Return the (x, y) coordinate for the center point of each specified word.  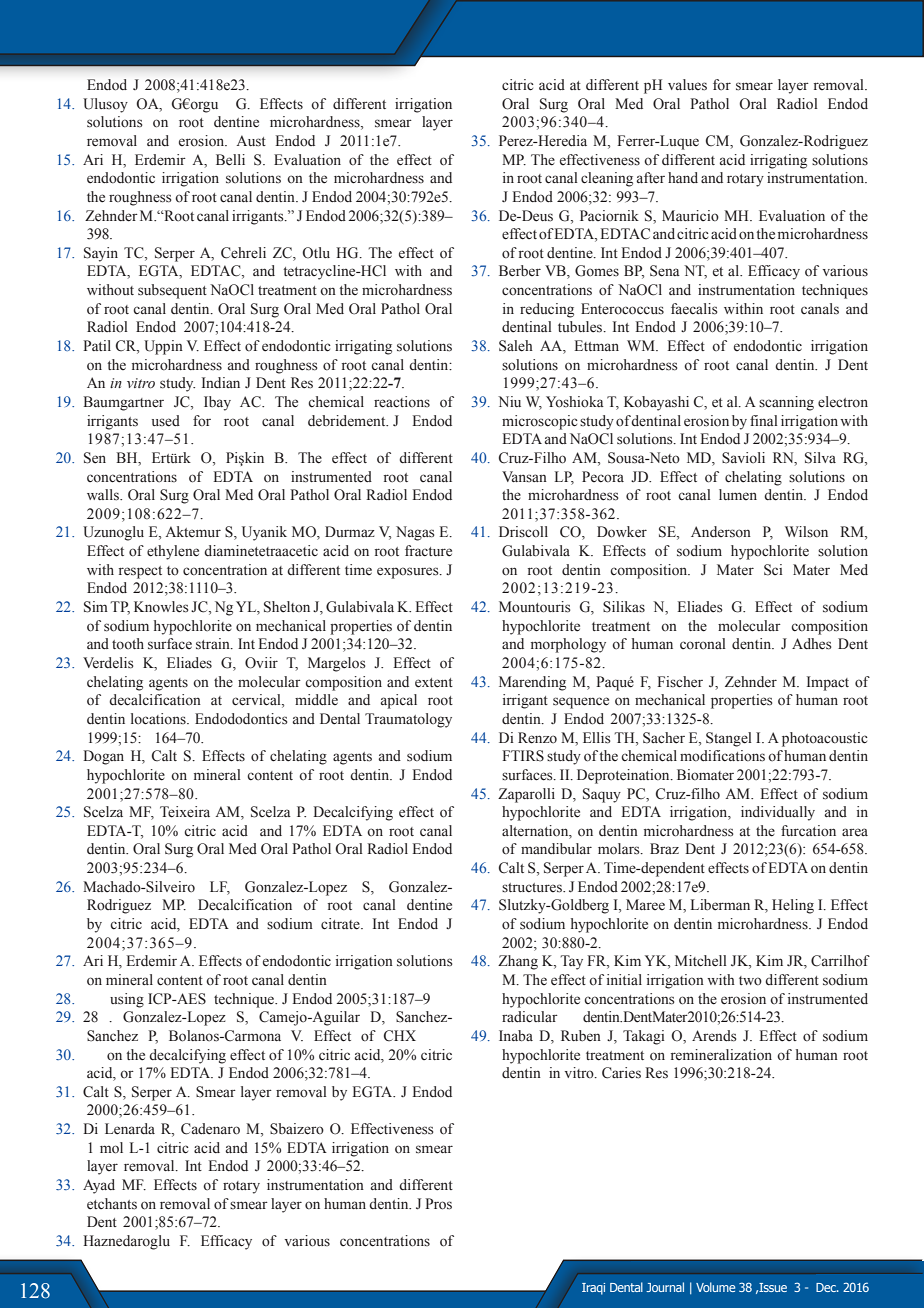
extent (434, 683)
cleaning (607, 179)
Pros (438, 1204)
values (687, 85)
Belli (230, 160)
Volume (715, 1287)
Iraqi (593, 1289)
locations (159, 719)
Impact (828, 683)
